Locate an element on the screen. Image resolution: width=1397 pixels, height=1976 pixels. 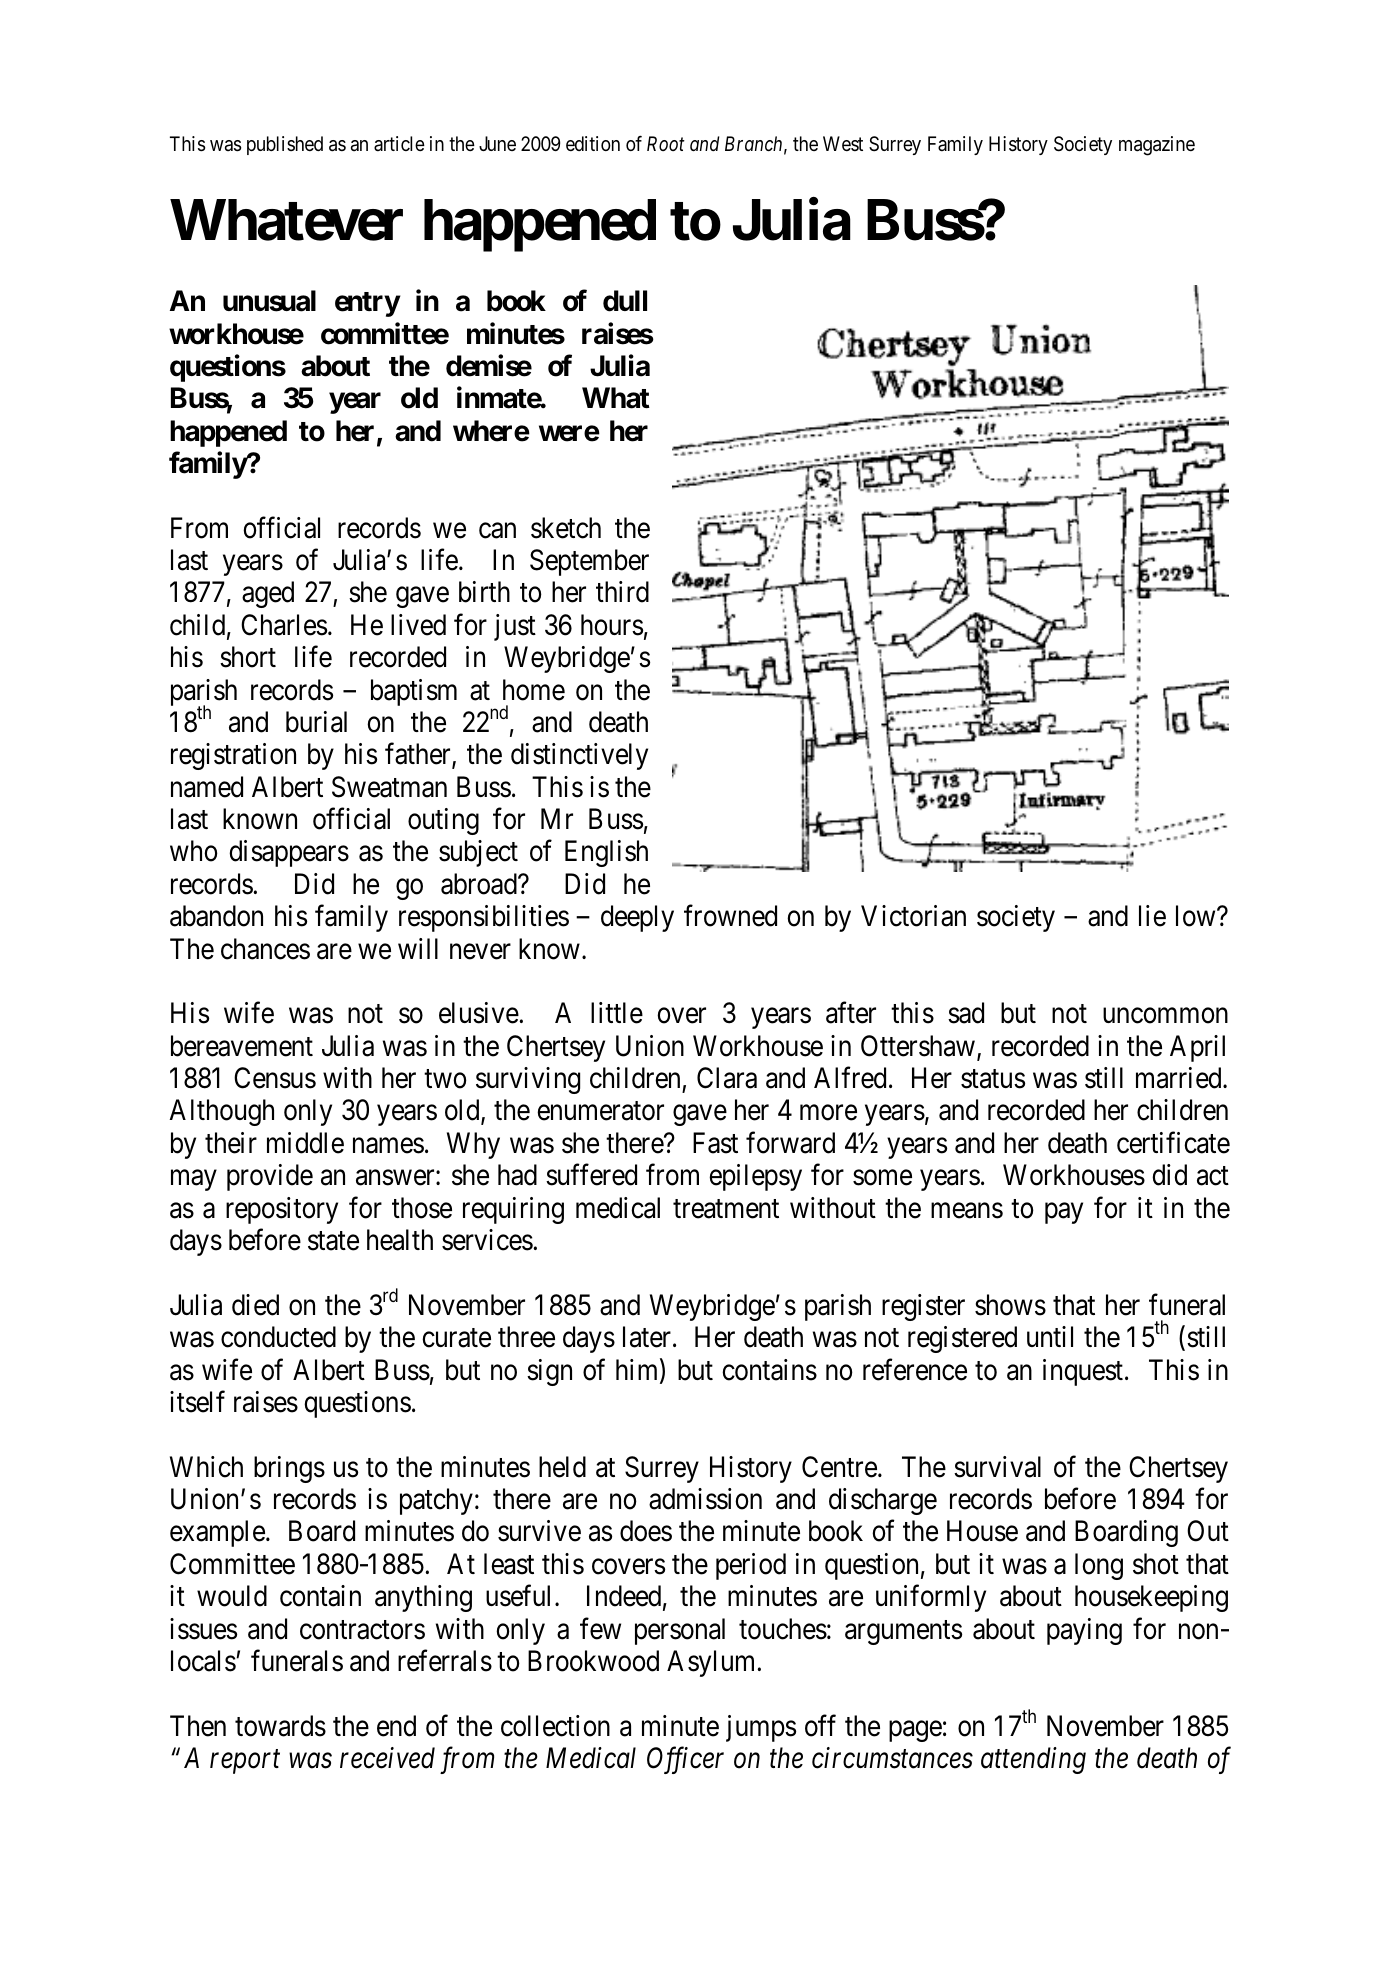
later is located at coordinates (648, 1337).
